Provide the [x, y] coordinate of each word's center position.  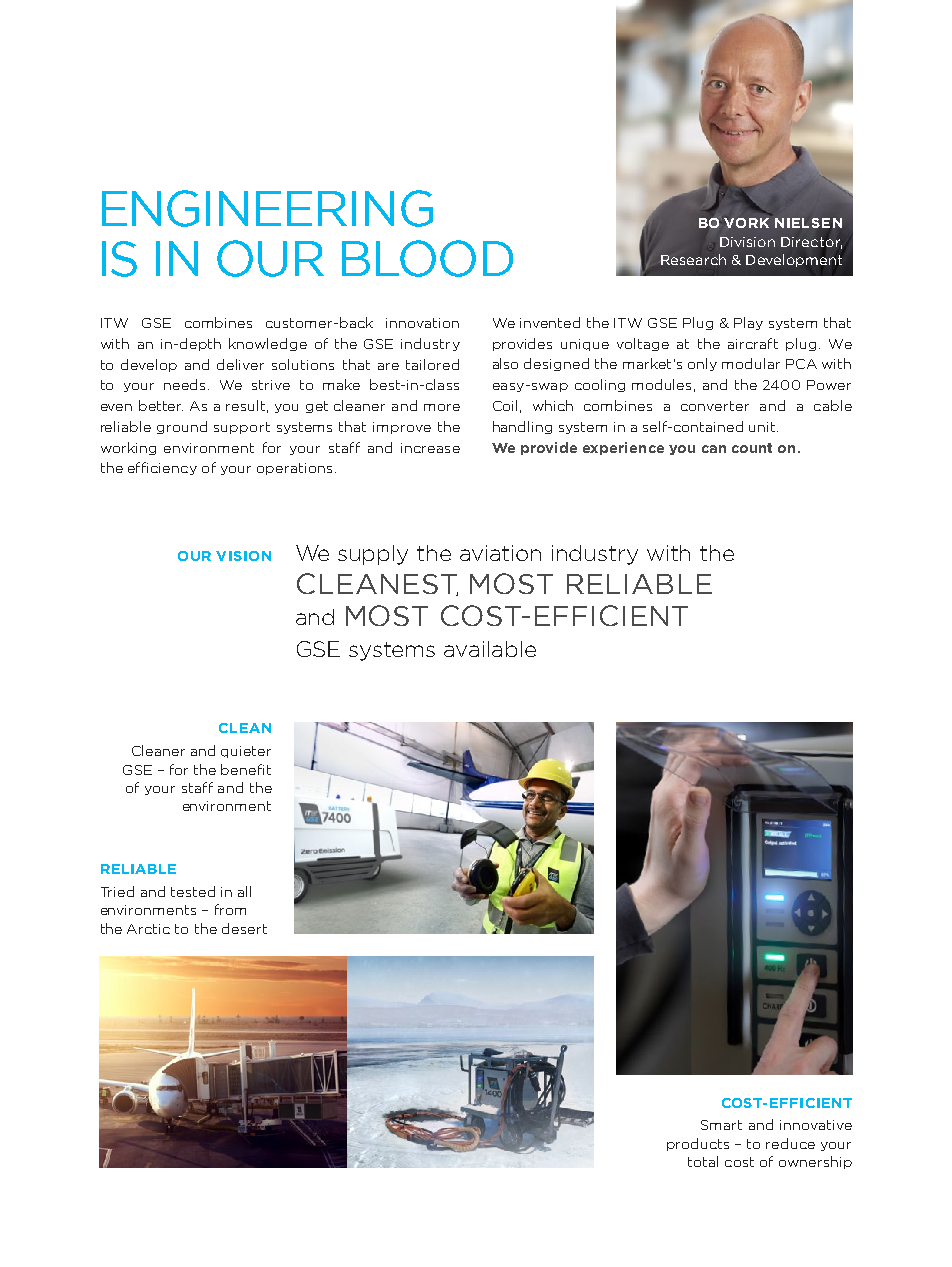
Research [693, 259]
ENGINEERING [267, 208]
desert [244, 928]
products [698, 1144]
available [490, 649]
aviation [500, 553]
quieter [246, 752]
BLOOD [427, 258]
